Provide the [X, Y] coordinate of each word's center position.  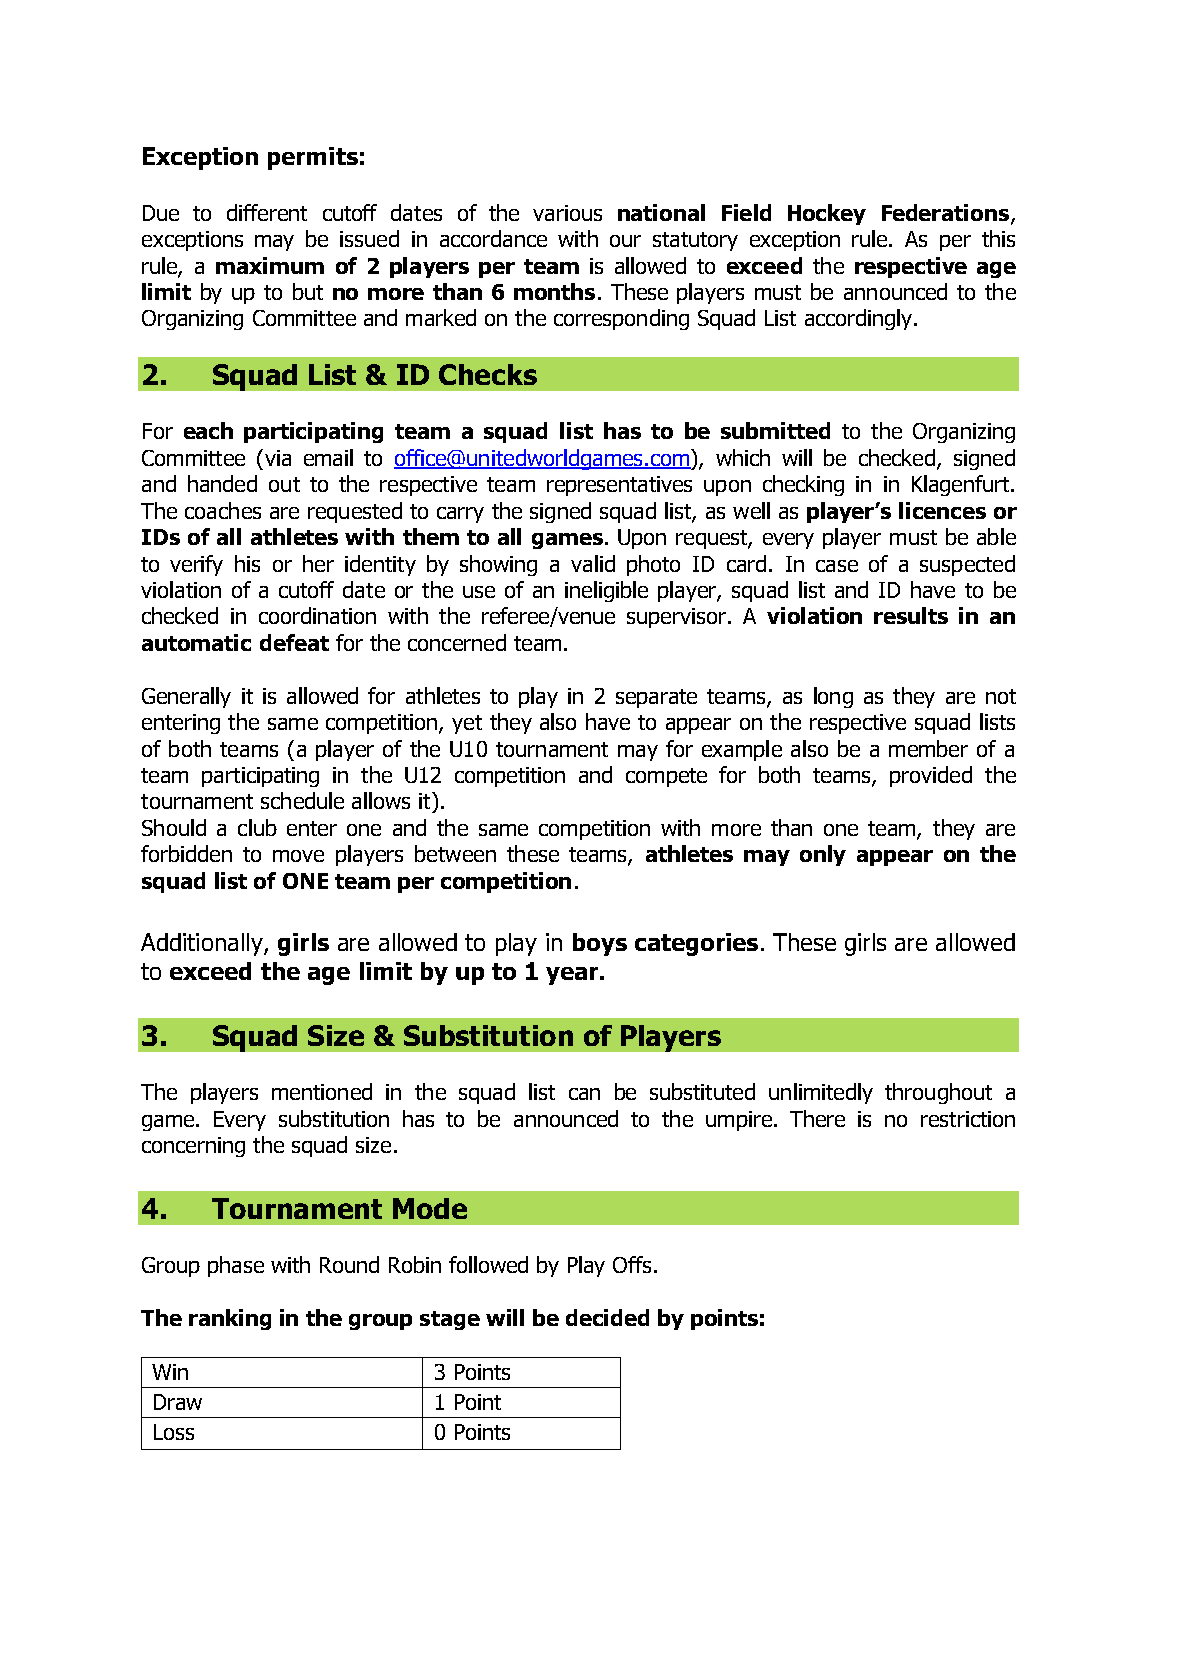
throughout [938, 1093]
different [267, 212]
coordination [317, 615]
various [567, 213]
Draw [178, 1402]
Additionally [203, 944]
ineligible [606, 591]
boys [600, 944]
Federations [947, 213]
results [911, 615]
